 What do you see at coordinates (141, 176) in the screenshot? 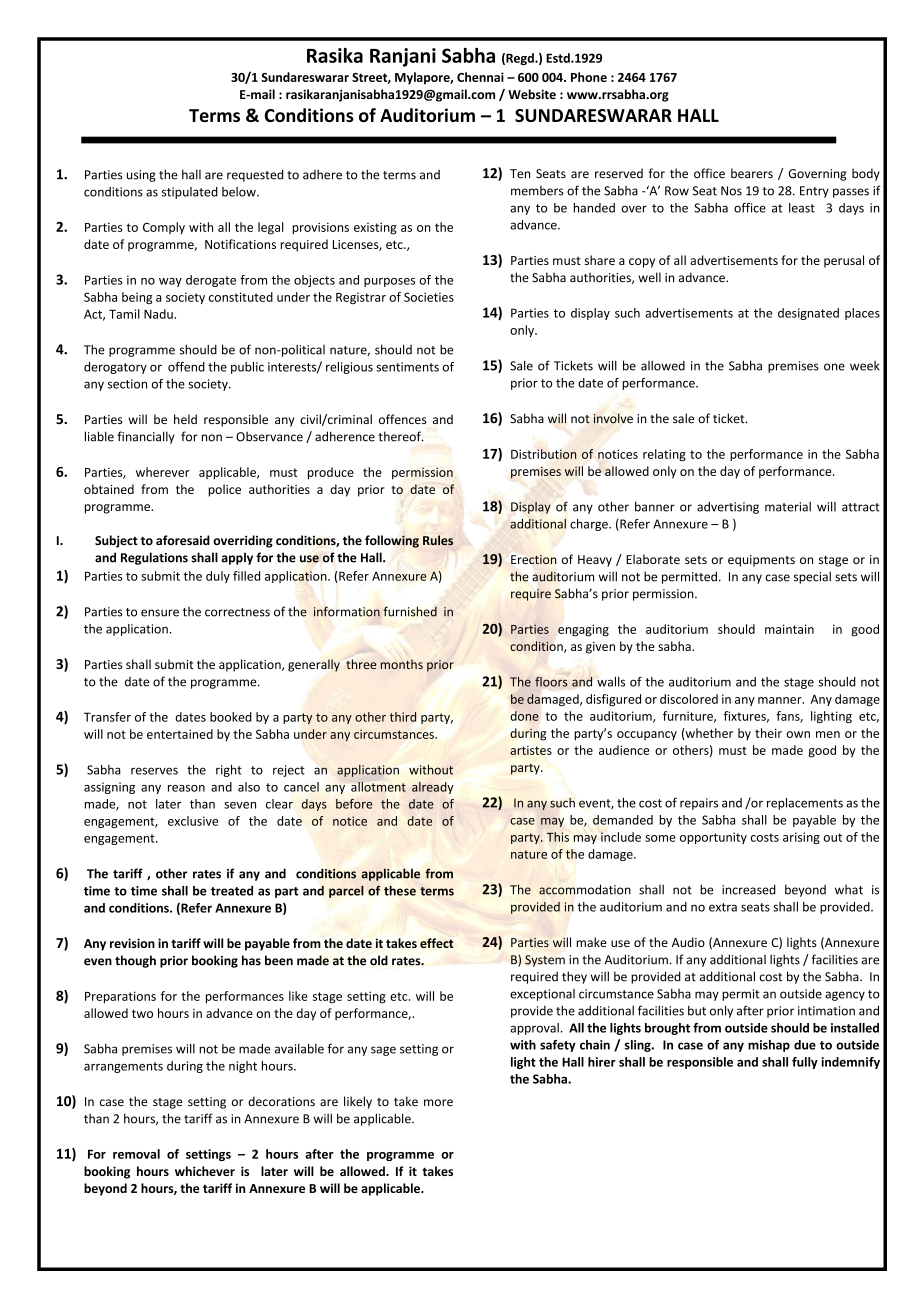
I see `using` at bounding box center [141, 176].
